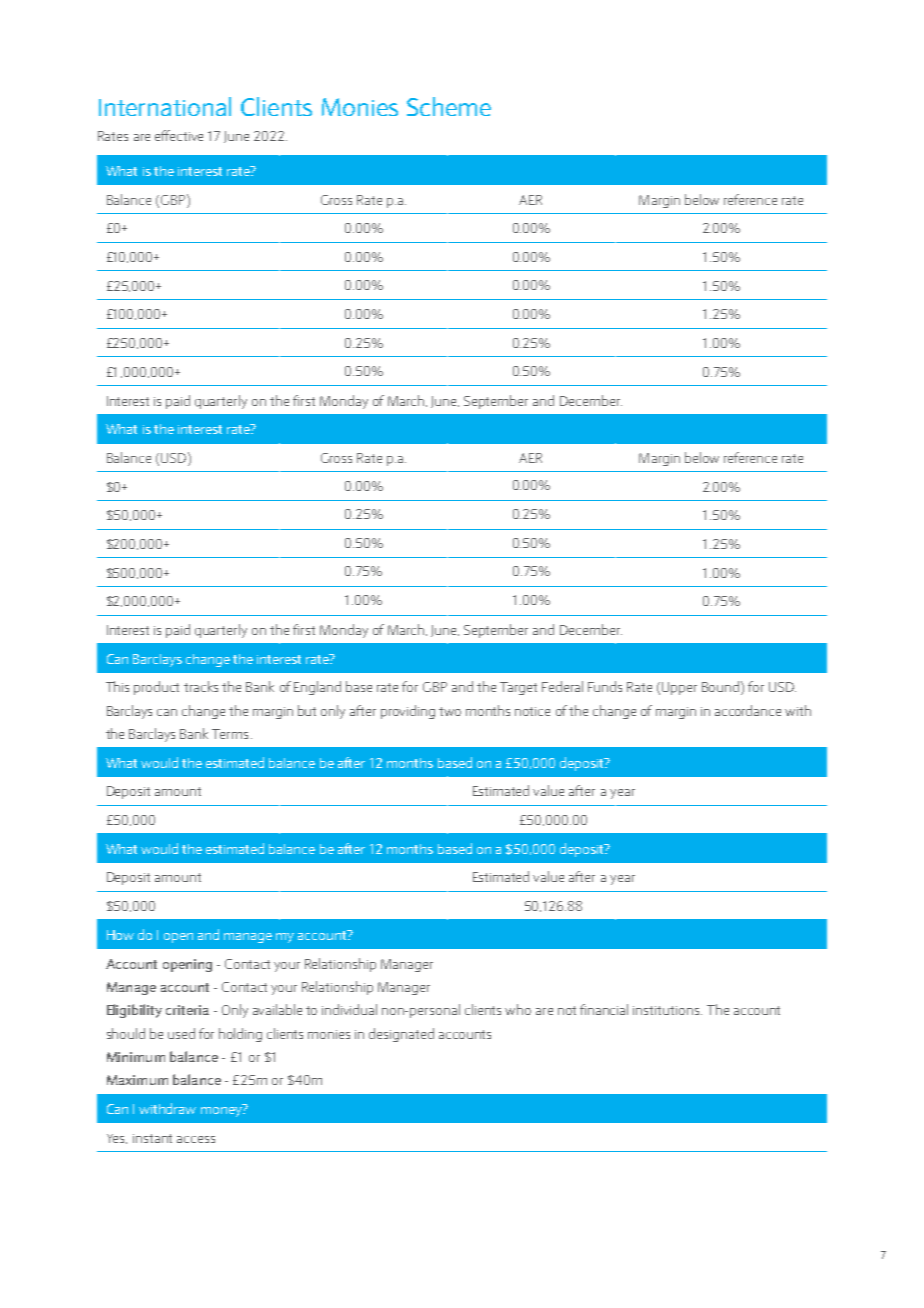  I want to click on Target, so click(518, 688).
